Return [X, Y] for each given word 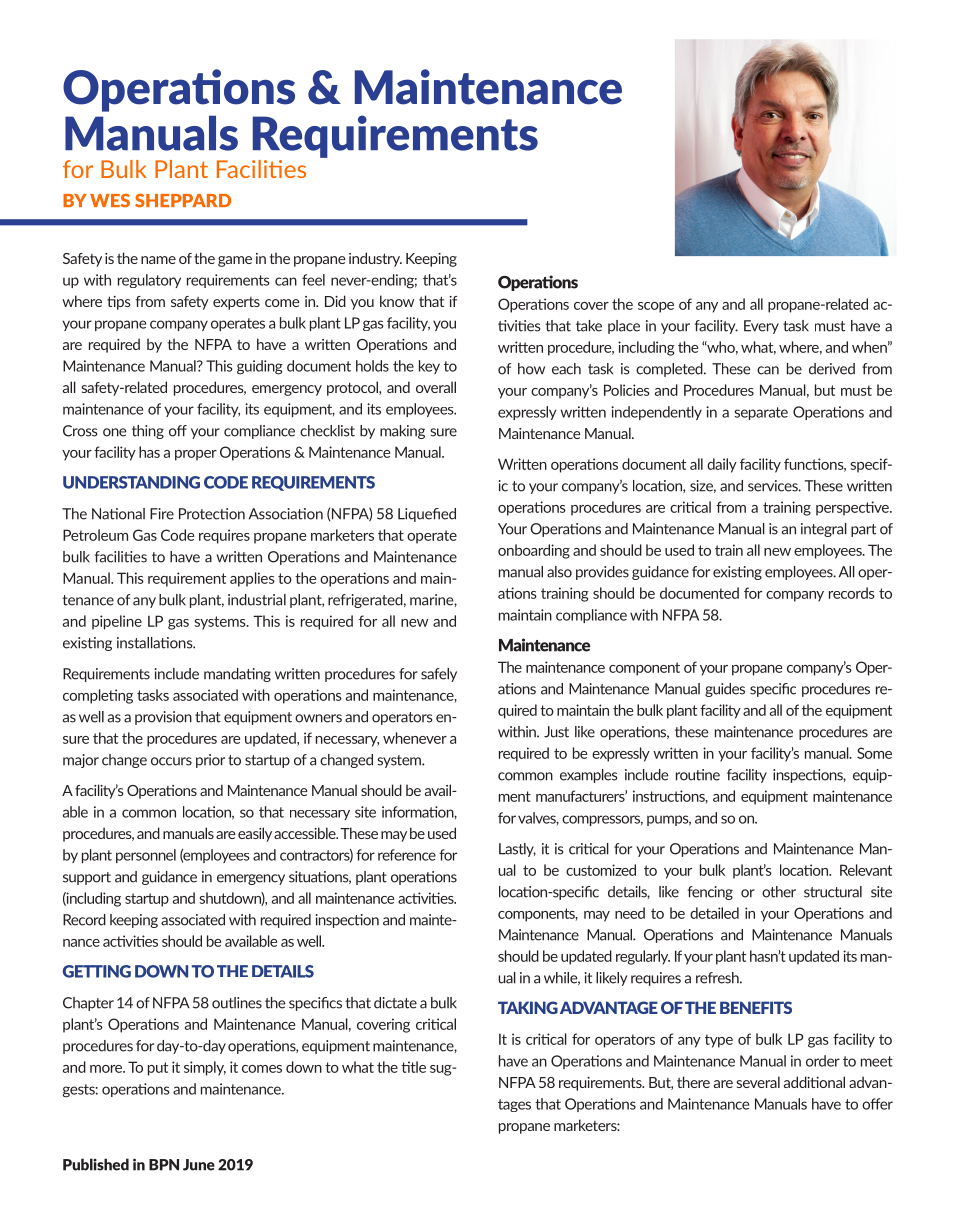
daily [722, 465]
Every [761, 327]
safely [439, 675]
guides [725, 690]
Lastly [517, 850]
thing [148, 432]
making [402, 432]
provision [163, 718]
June [199, 1165]
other [779, 892]
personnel [146, 856]
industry [375, 259]
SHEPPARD [183, 201]
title [413, 1067]
